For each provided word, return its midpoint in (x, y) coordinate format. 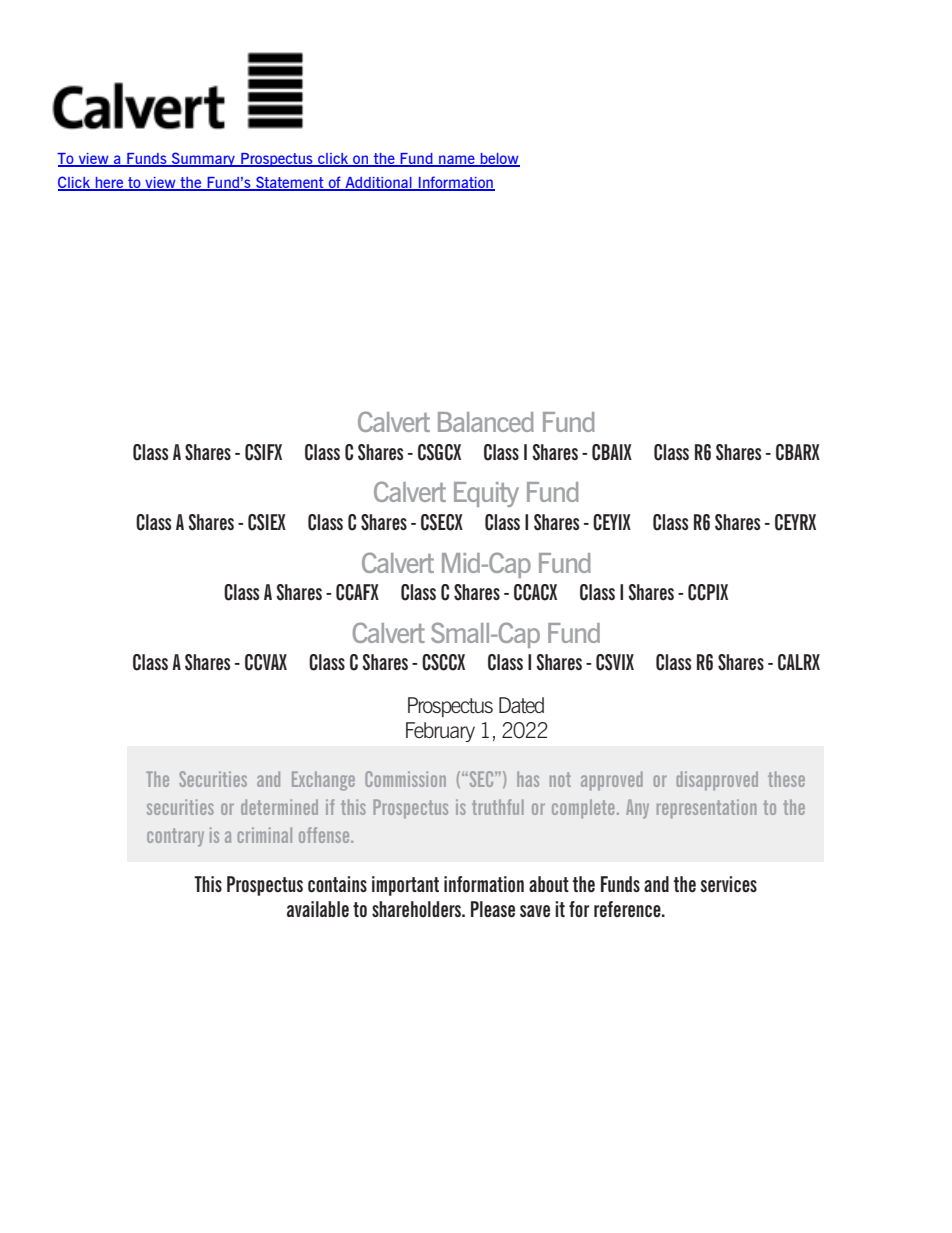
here (109, 183)
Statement (290, 183)
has (528, 779)
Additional (378, 183)
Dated (521, 705)
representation (706, 809)
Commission (405, 779)
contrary (175, 837)
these (786, 779)
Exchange (323, 781)
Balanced (486, 422)
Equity (486, 494)
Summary (204, 159)
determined (279, 807)
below (499, 160)
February (440, 732)
